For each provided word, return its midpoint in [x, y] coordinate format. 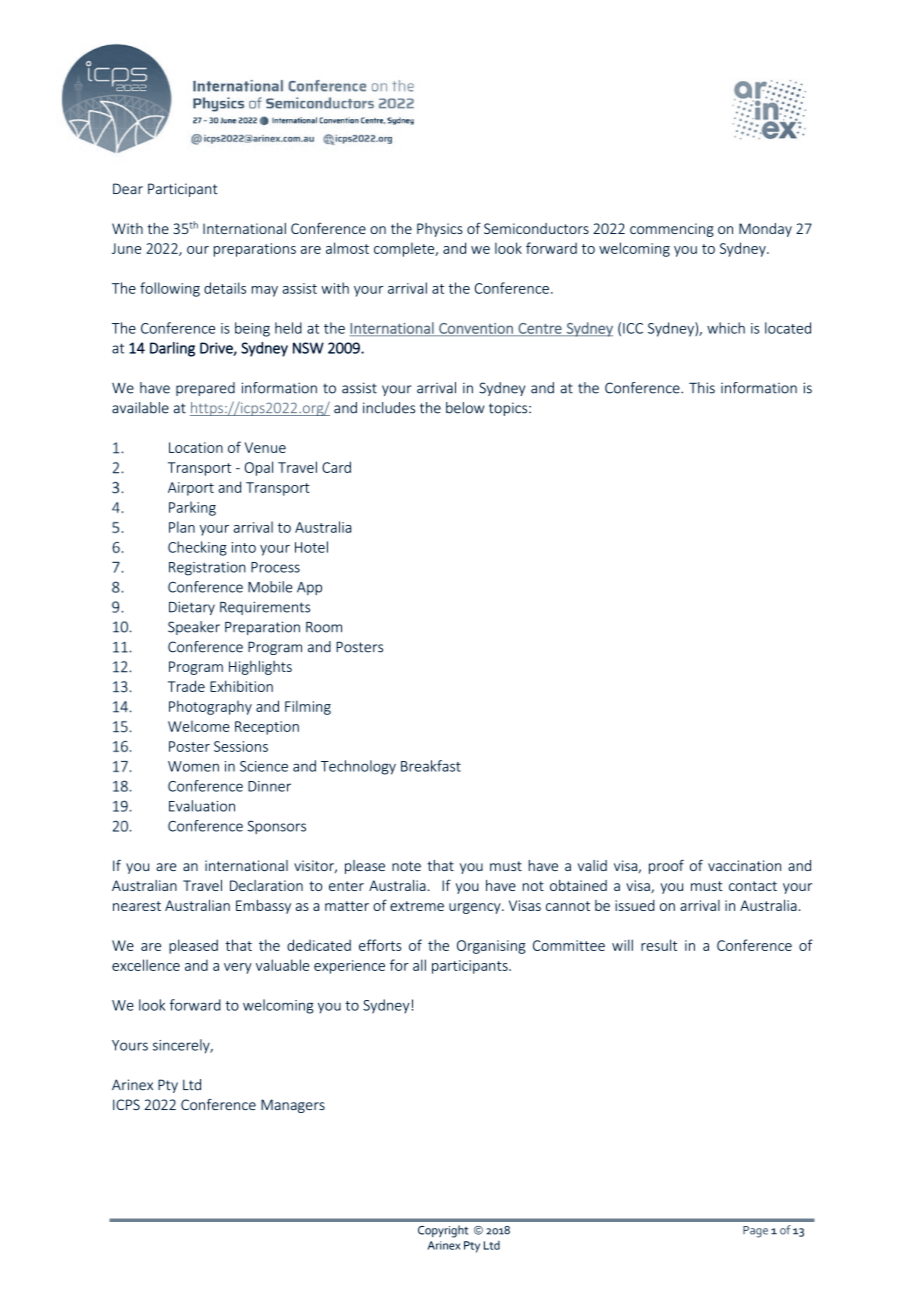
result [659, 945]
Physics [440, 230]
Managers [293, 1106]
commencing [672, 230]
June [126, 248]
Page [755, 1232]
